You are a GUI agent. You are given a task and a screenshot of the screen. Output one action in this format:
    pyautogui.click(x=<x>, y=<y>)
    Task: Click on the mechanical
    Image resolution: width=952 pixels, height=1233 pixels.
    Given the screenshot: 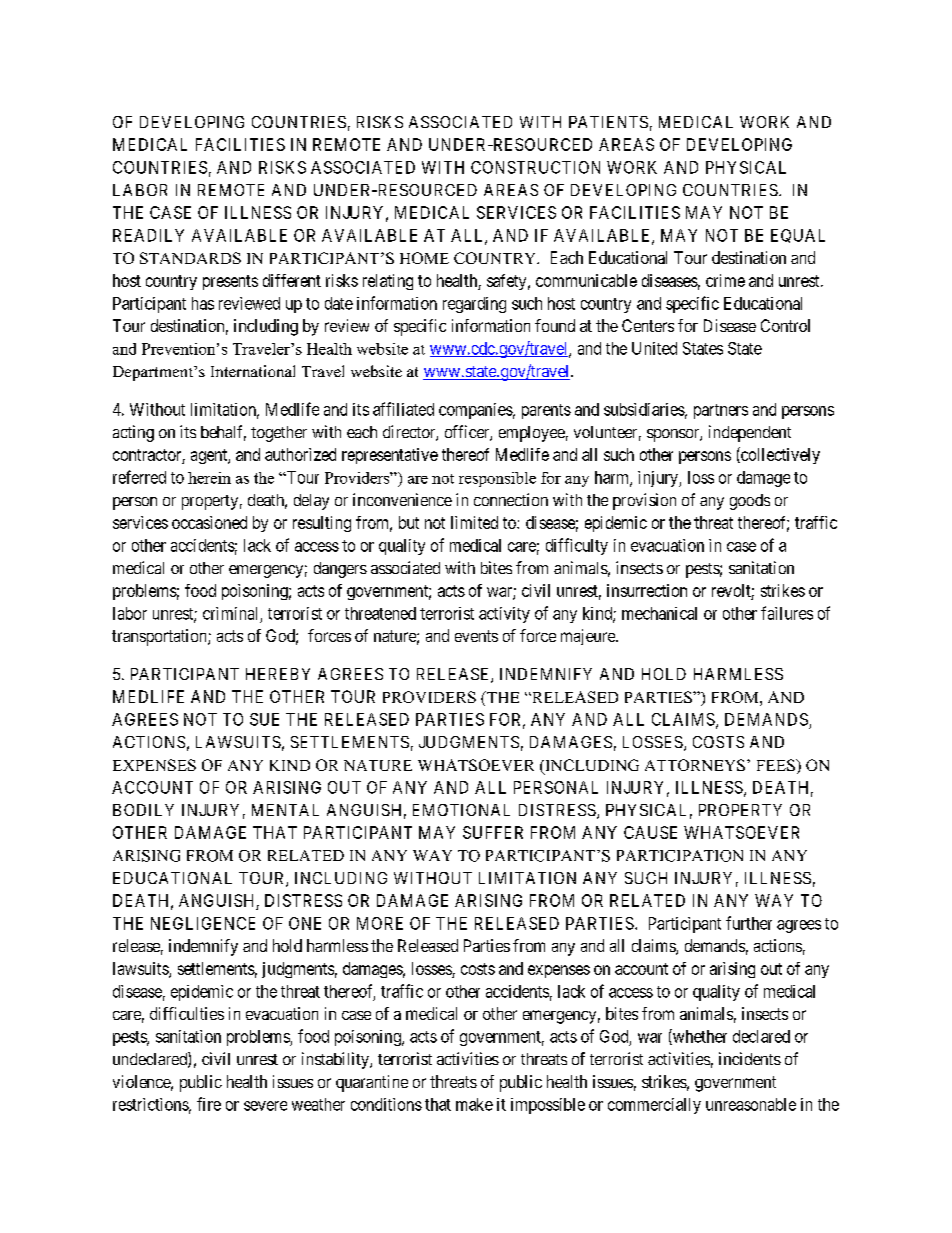 What is the action you would take?
    pyautogui.click(x=659, y=613)
